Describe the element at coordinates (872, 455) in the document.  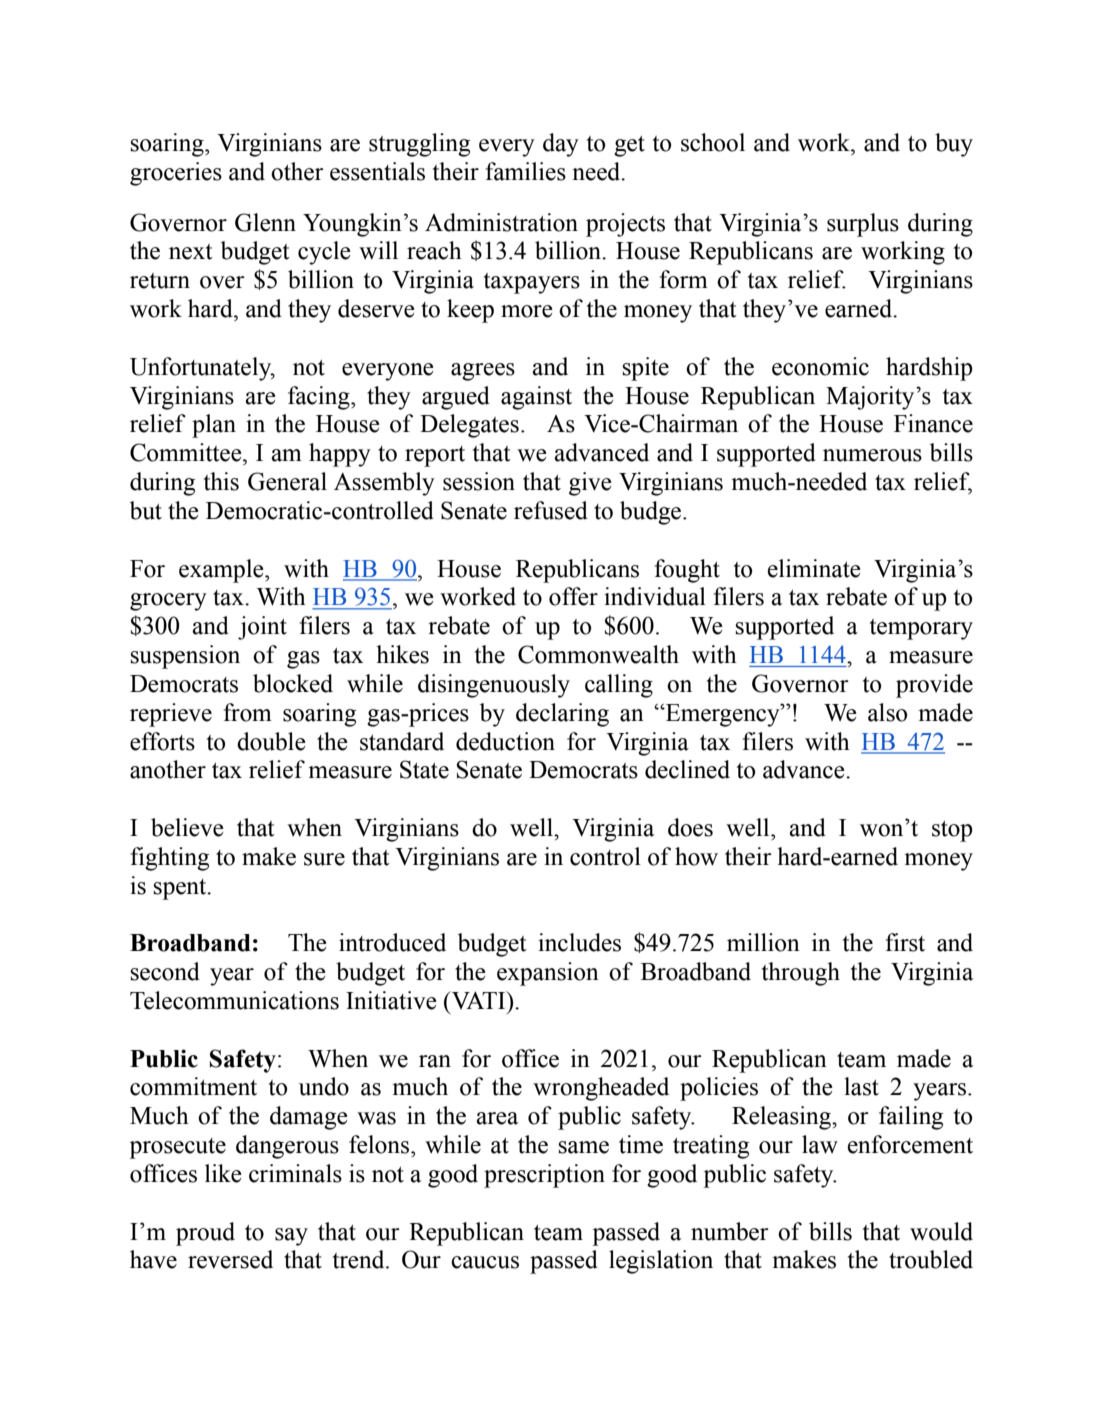
I see `numerous` at that location.
